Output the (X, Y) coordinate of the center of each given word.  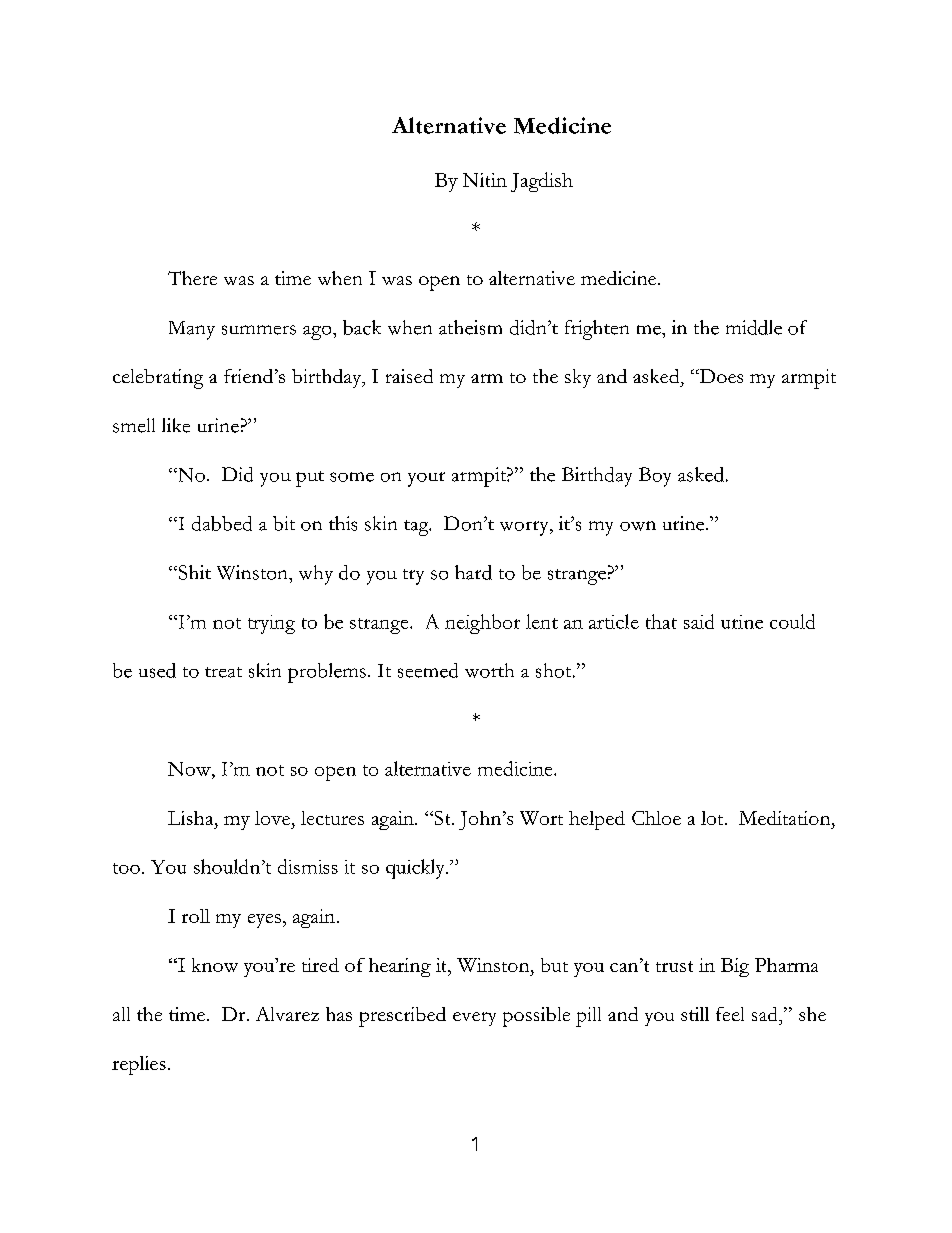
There (192, 278)
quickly (416, 869)
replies (139, 1065)
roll (196, 916)
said (699, 621)
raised (409, 376)
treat (223, 672)
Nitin (485, 180)
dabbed (222, 523)
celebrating (158, 379)
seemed (428, 670)
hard (473, 572)
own (638, 526)
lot (713, 818)
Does (720, 376)
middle (754, 327)
